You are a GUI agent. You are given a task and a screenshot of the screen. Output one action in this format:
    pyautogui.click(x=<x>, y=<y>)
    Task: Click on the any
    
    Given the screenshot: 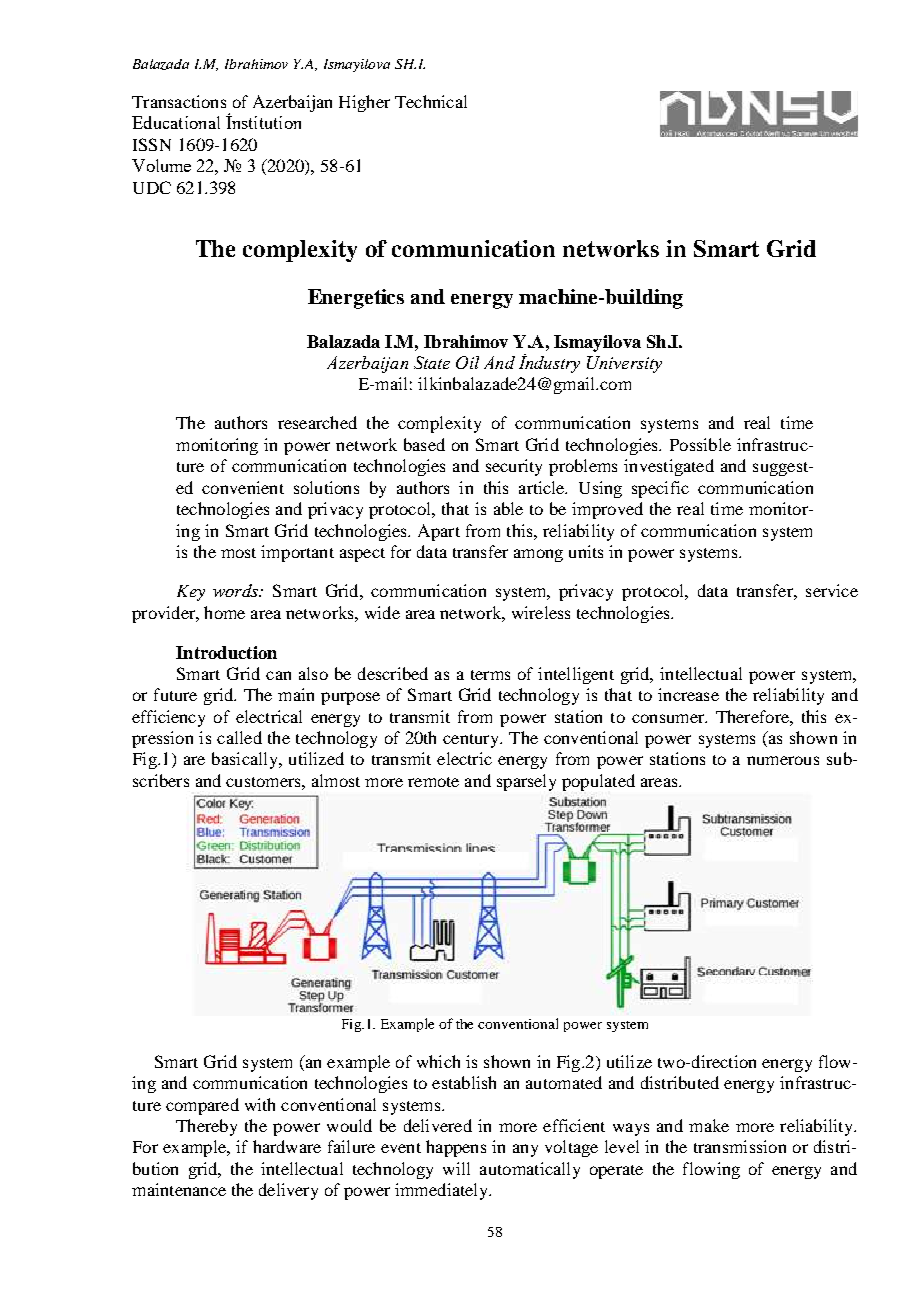 What is the action you would take?
    pyautogui.click(x=525, y=1150)
